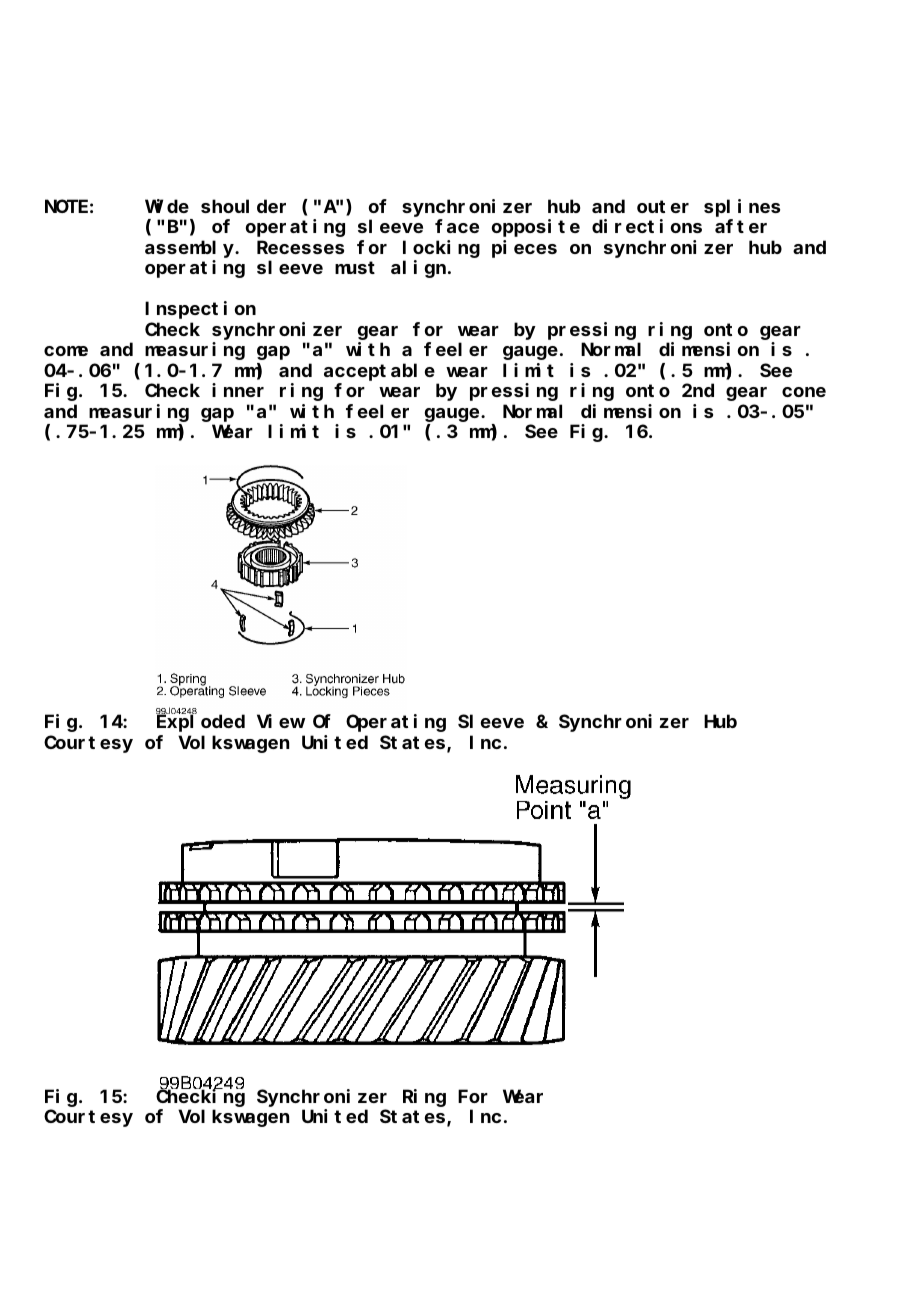 This document has width=924, height=1308. Describe the element at coordinates (457, 226) in the document. I see `face` at that location.
